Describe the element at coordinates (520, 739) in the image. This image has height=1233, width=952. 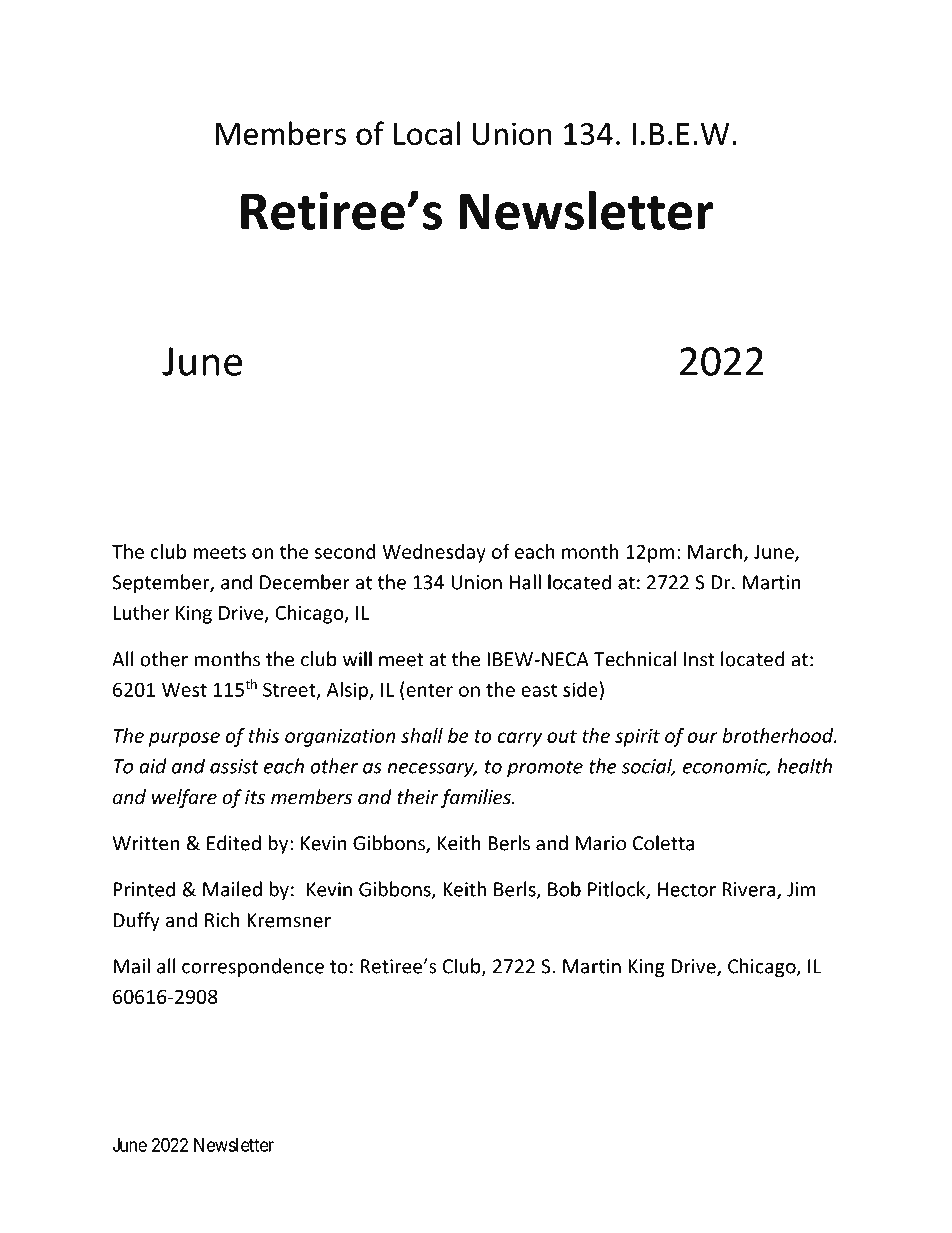
I see `carry` at that location.
